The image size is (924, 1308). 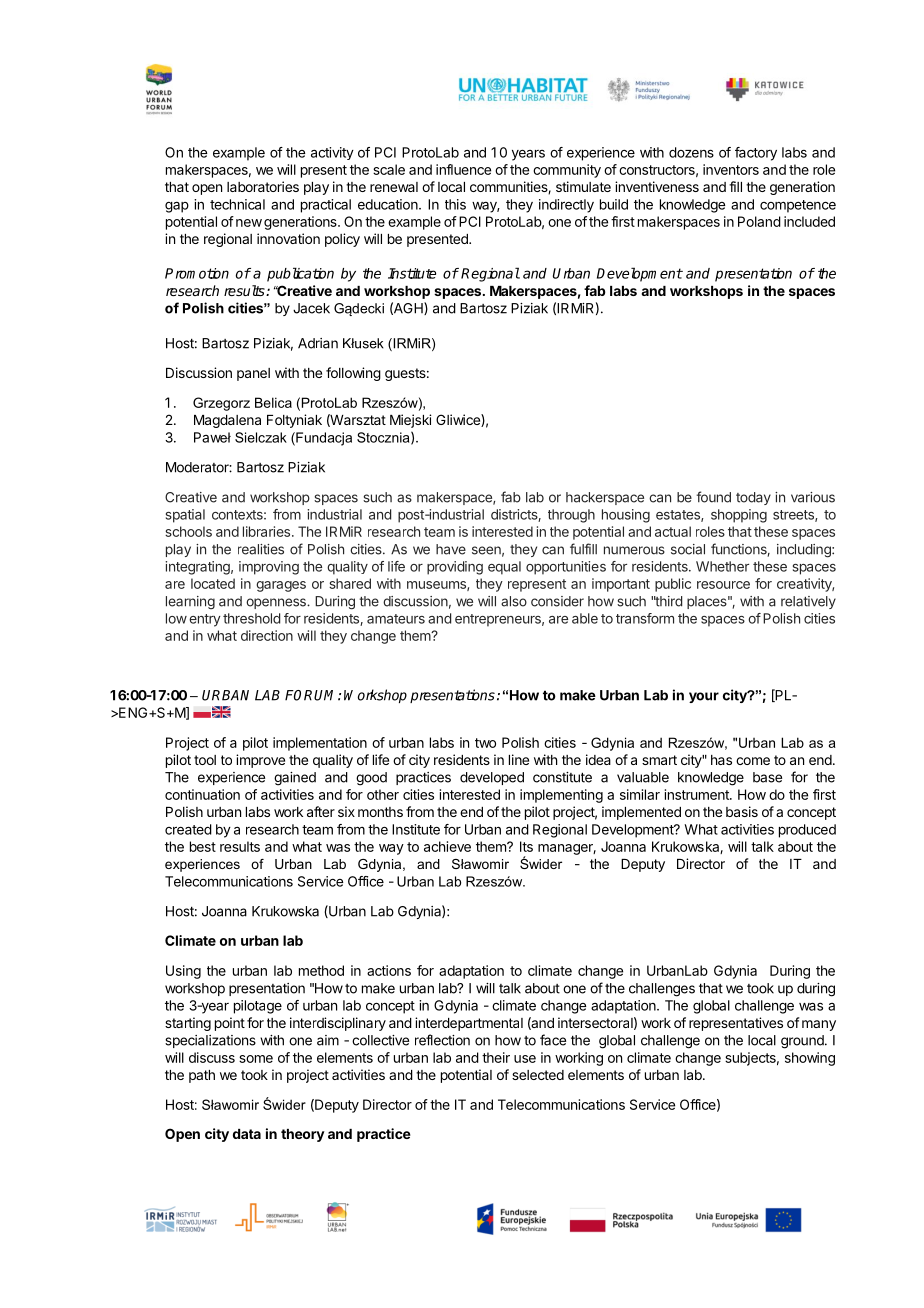 What do you see at coordinates (731, 169) in the document?
I see `inventors` at bounding box center [731, 169].
